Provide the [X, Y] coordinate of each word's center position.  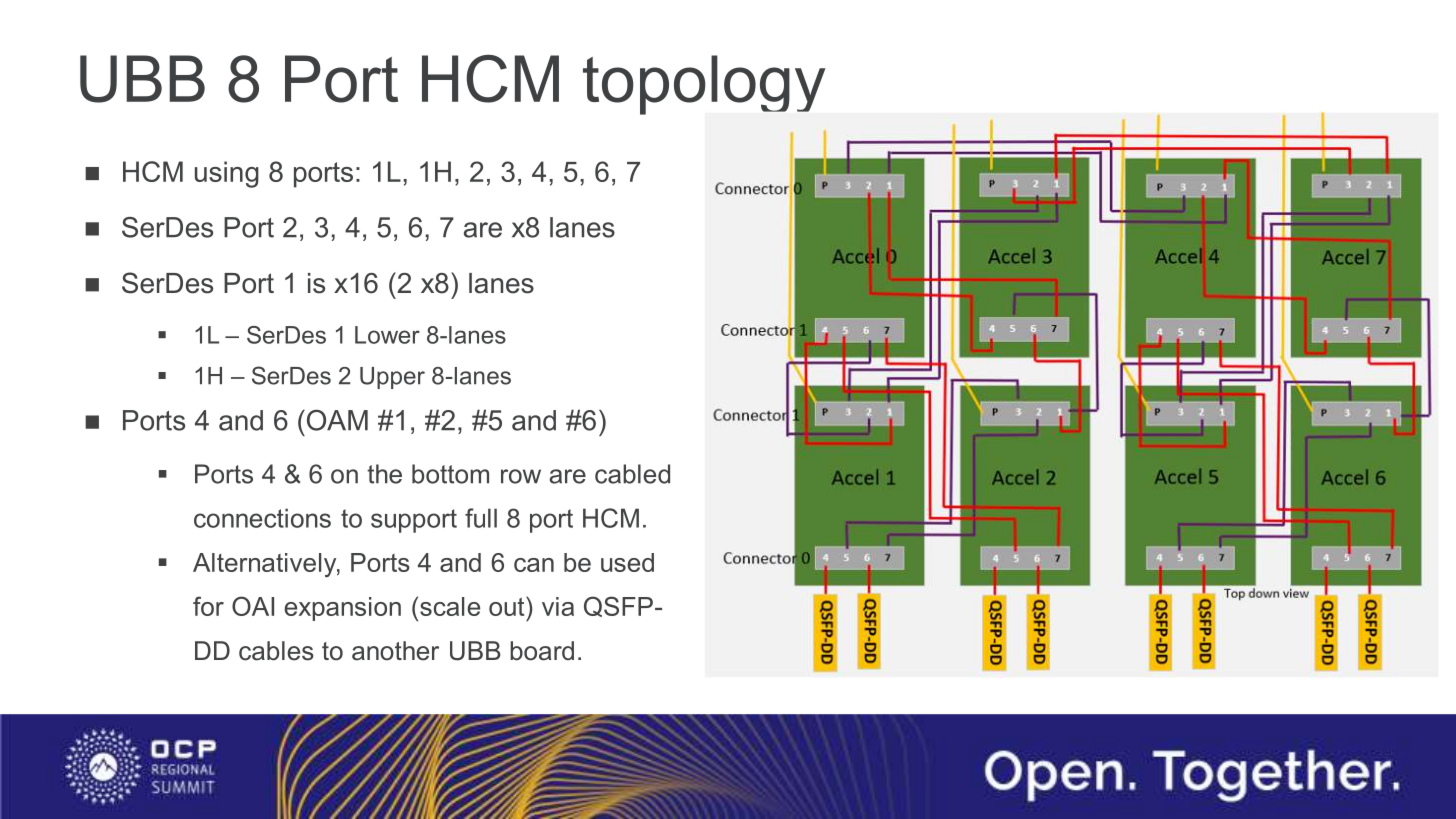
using [227, 174]
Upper [392, 378]
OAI [253, 606]
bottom [450, 474]
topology [704, 85]
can [534, 565]
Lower [387, 335]
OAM [336, 420]
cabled [632, 474]
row [521, 476]
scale [450, 606]
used [627, 562]
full [481, 518]
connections [262, 518]
